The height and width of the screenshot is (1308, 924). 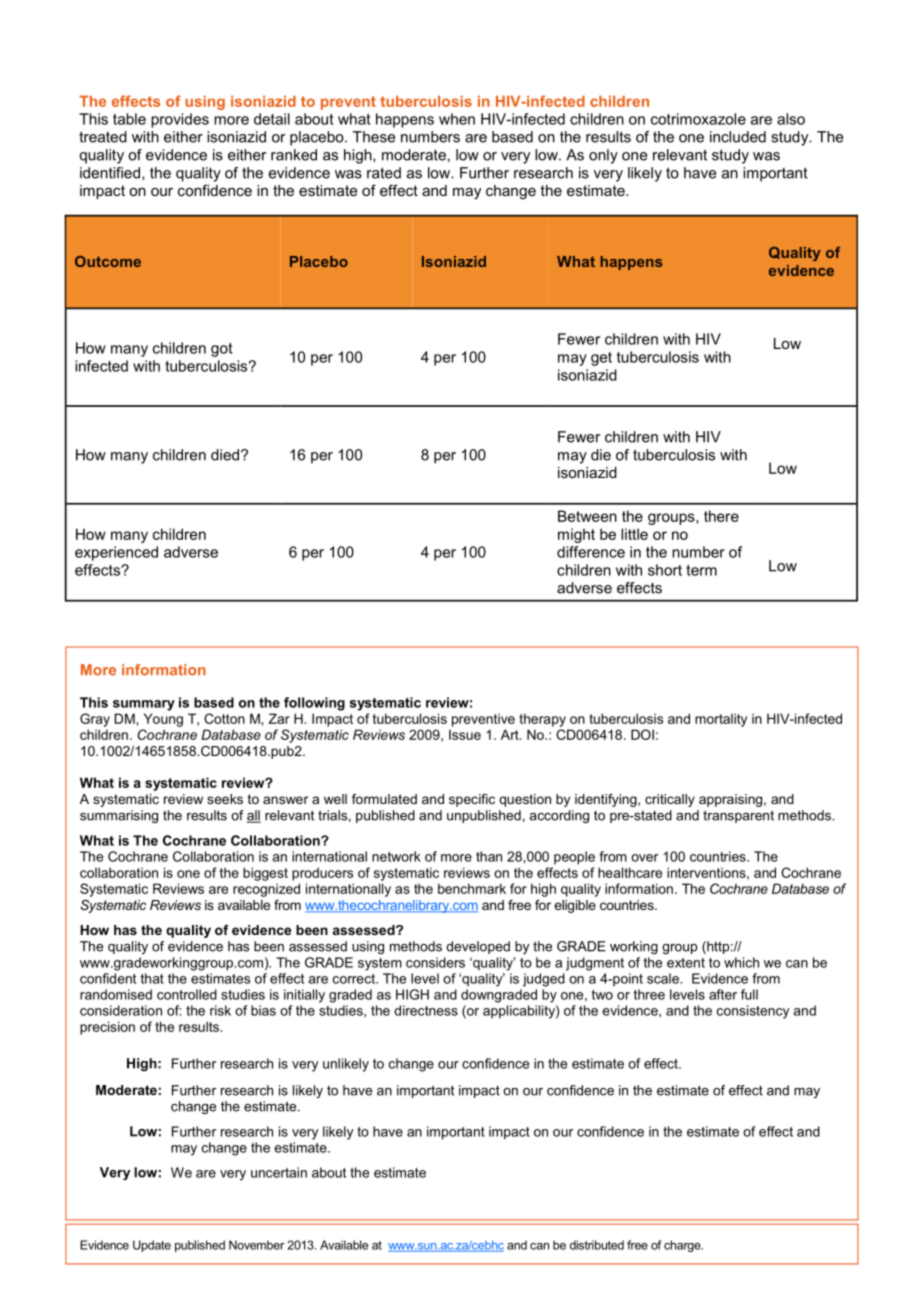 What do you see at coordinates (721, 720) in the screenshot?
I see `mortality` at bounding box center [721, 720].
